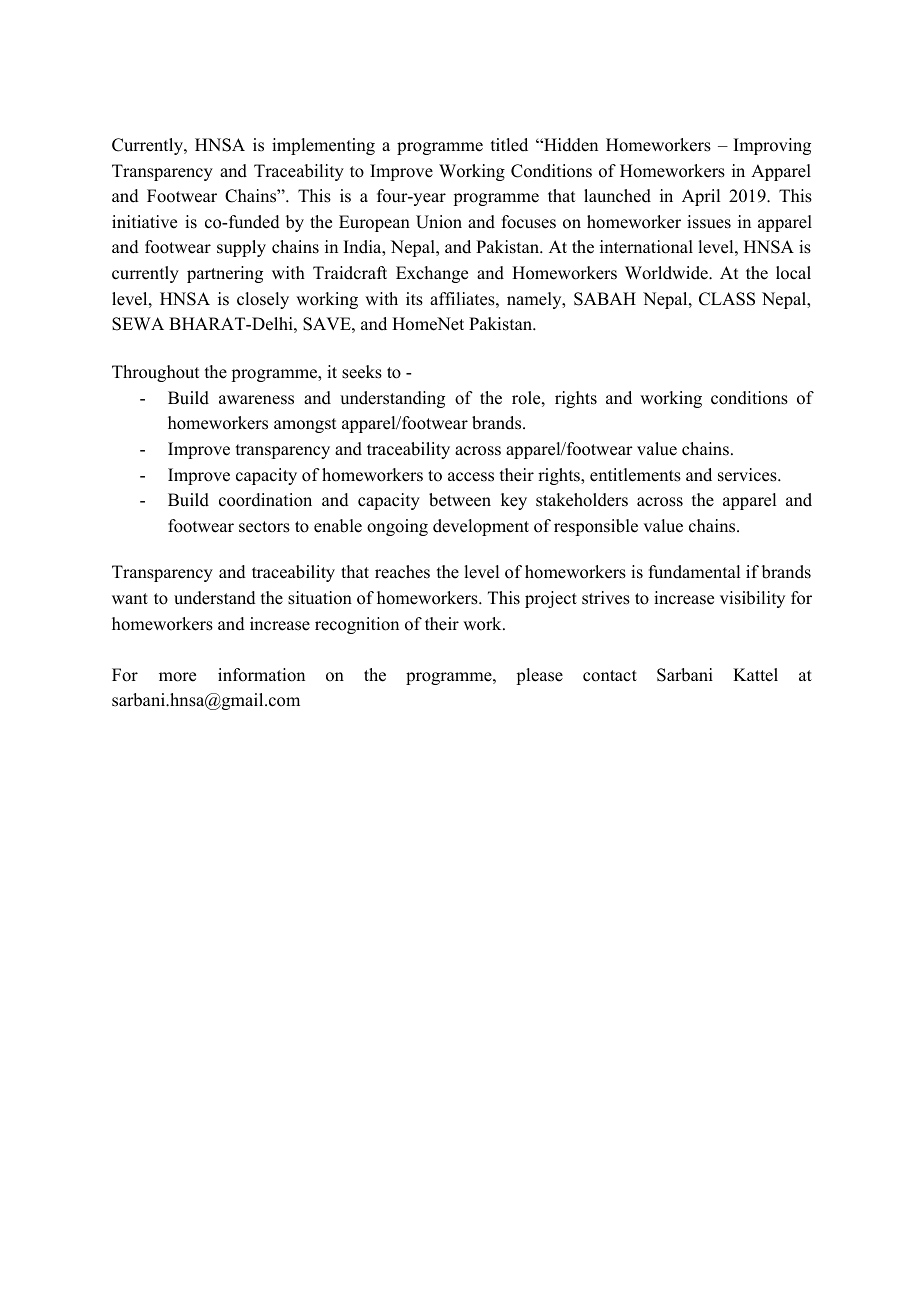 This screenshot has height=1308, width=924. I want to click on more, so click(177, 677).
